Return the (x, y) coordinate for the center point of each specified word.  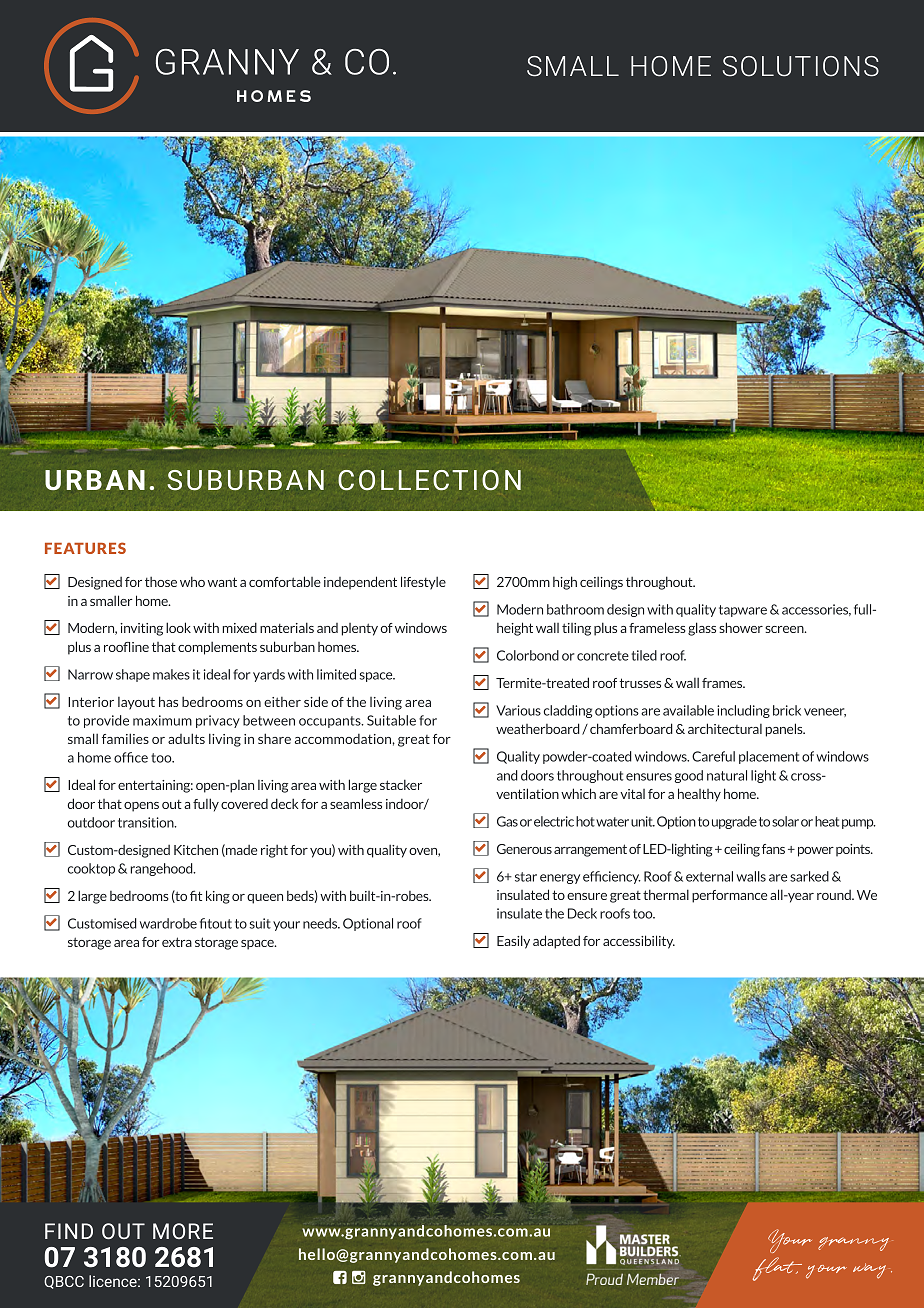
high (565, 583)
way (872, 1271)
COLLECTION (429, 480)
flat (777, 1269)
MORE (183, 1231)
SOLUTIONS (801, 66)
